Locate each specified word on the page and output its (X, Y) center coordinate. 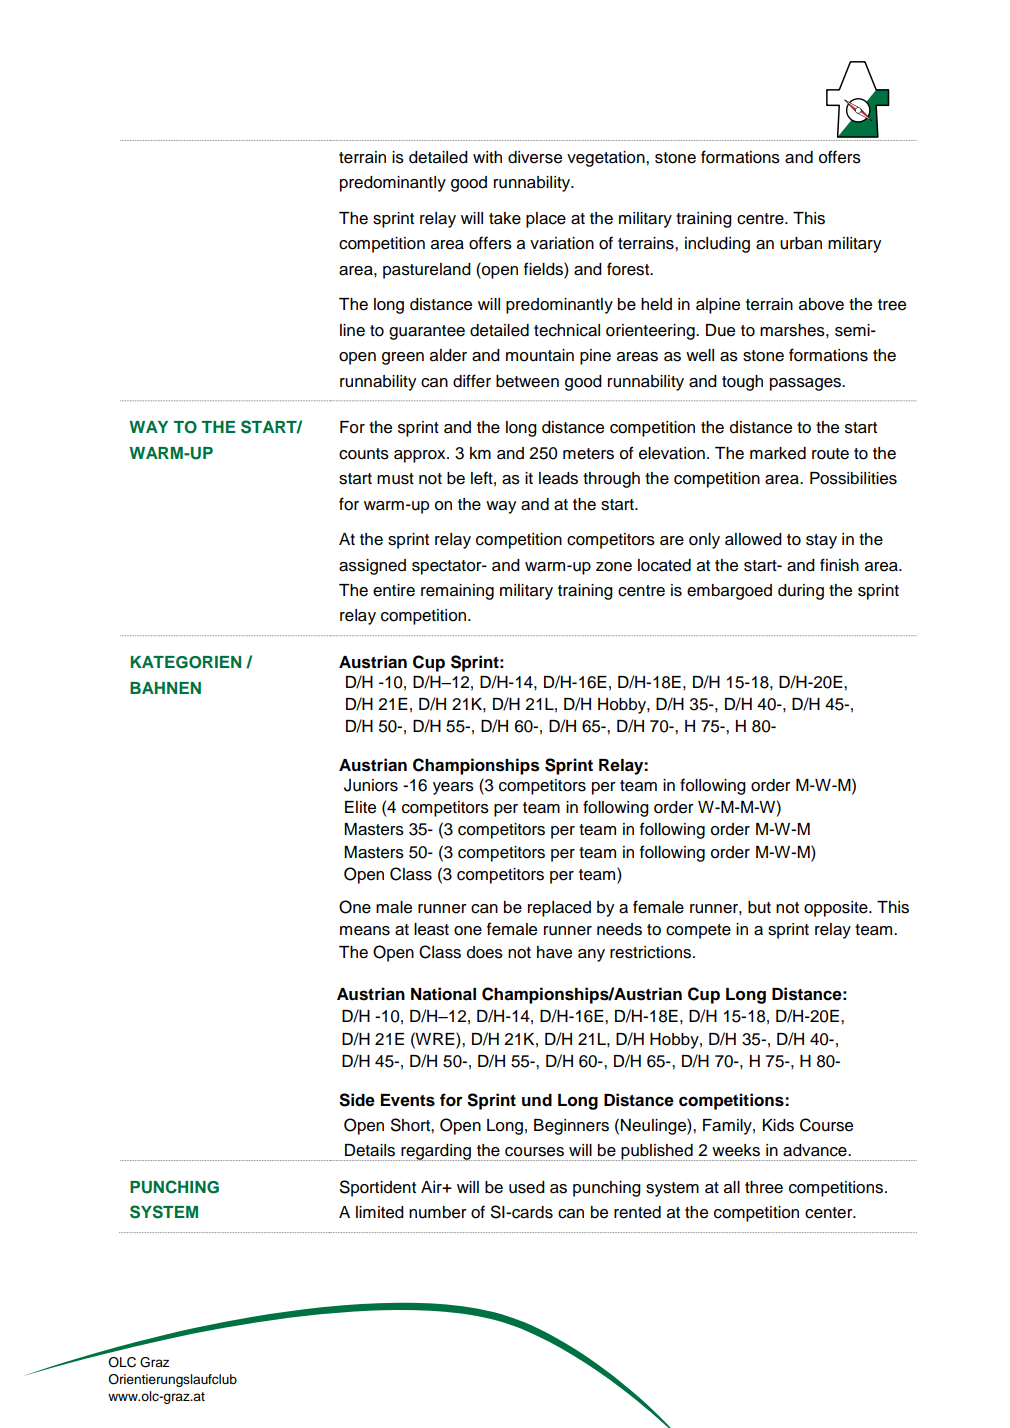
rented (637, 1212)
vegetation (607, 159)
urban (801, 243)
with (487, 157)
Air (432, 1187)
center (830, 1213)
